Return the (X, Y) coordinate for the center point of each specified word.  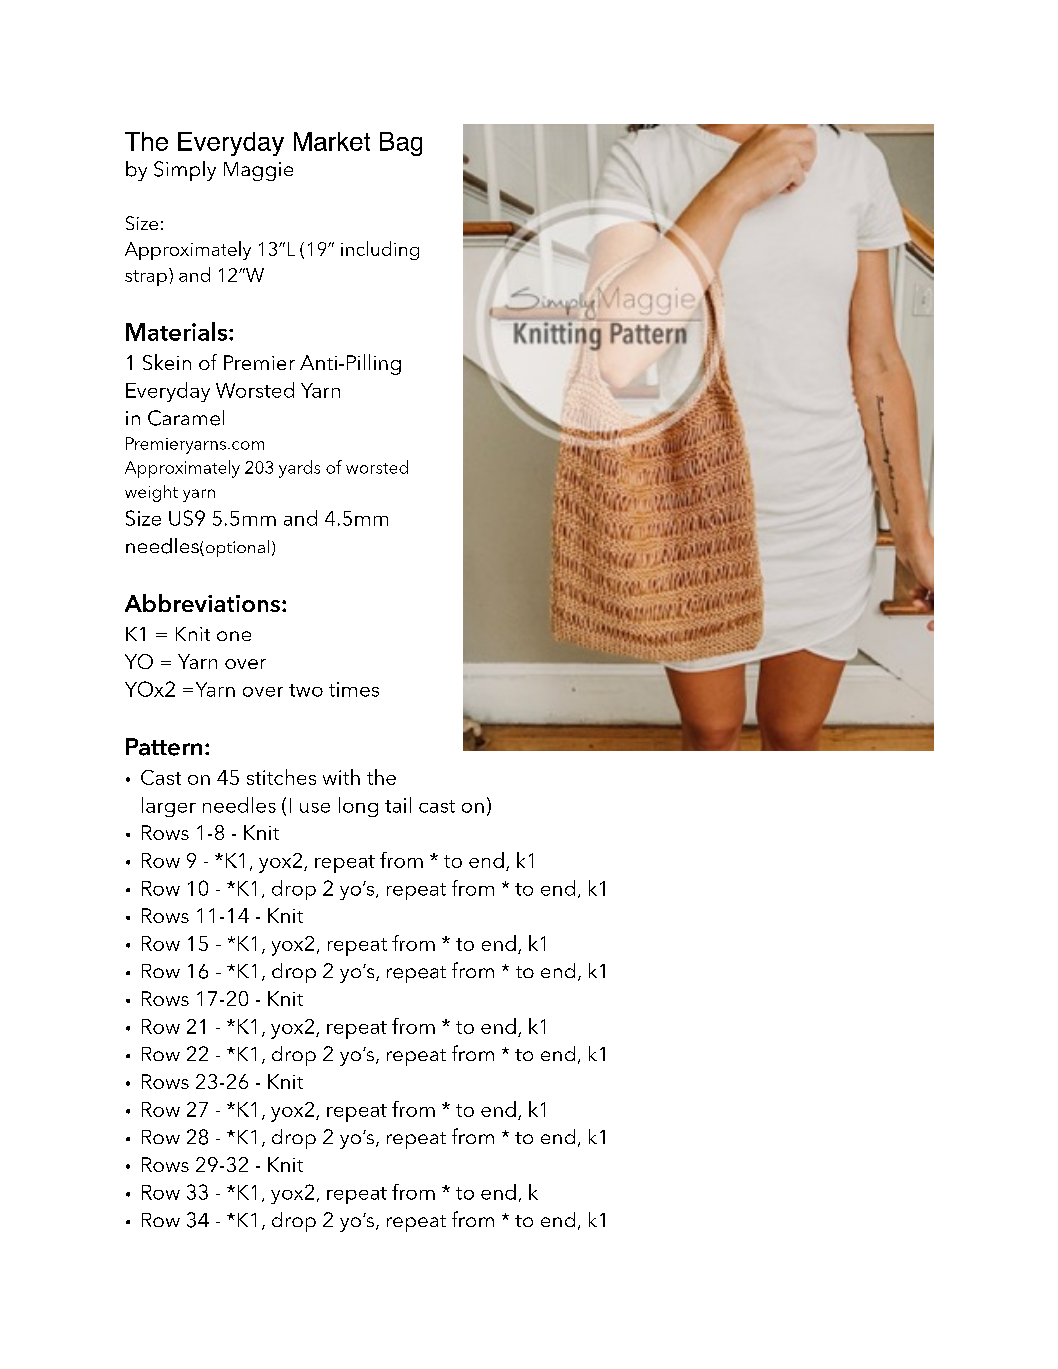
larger (169, 807)
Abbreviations (204, 603)
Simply (185, 171)
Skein (167, 362)
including (380, 250)
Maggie (258, 171)
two (306, 690)
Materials (176, 331)
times (354, 689)
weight (151, 493)
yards (299, 469)
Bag (401, 144)
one (234, 636)
